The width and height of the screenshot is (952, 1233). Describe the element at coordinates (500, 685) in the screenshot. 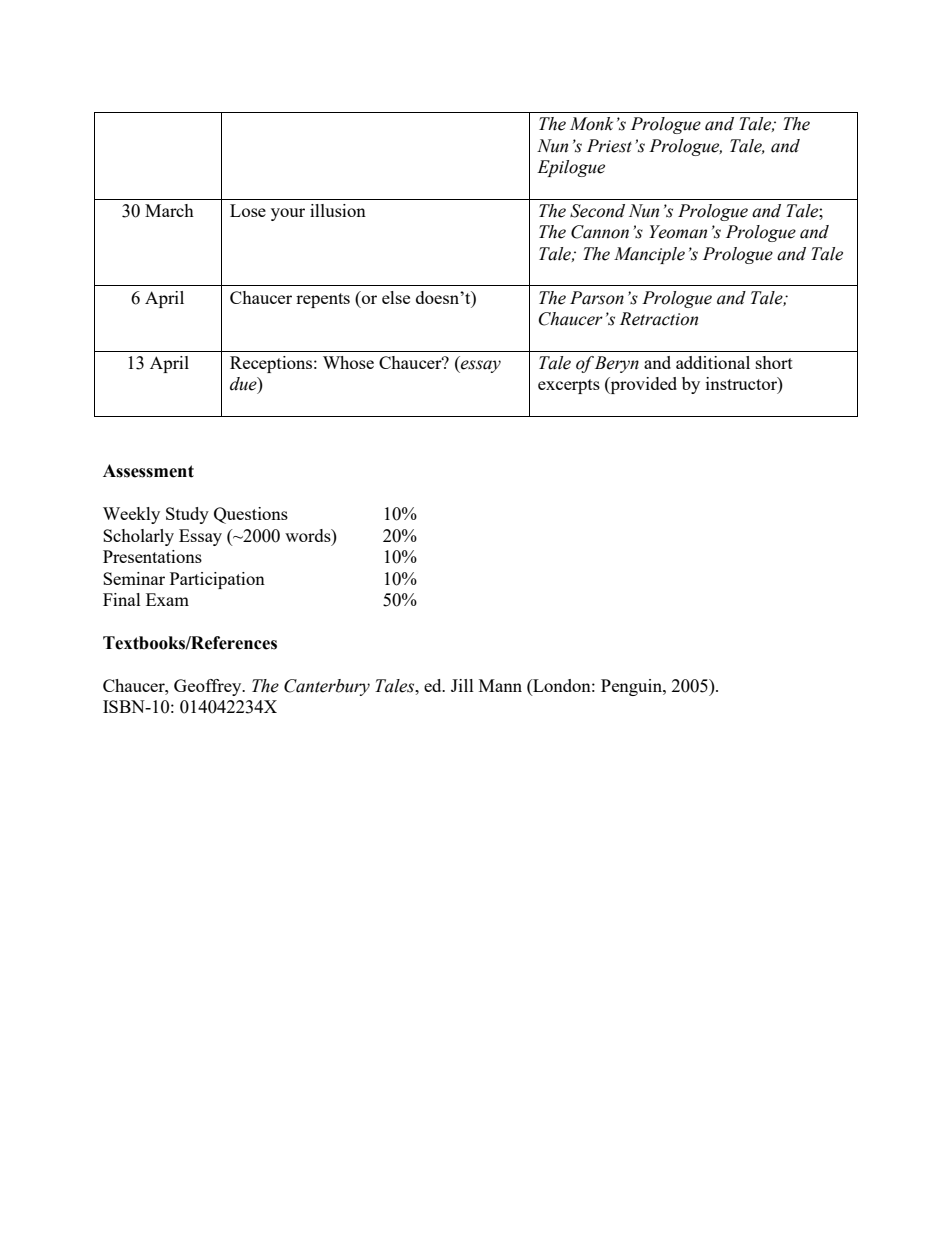

I see `Mann` at that location.
